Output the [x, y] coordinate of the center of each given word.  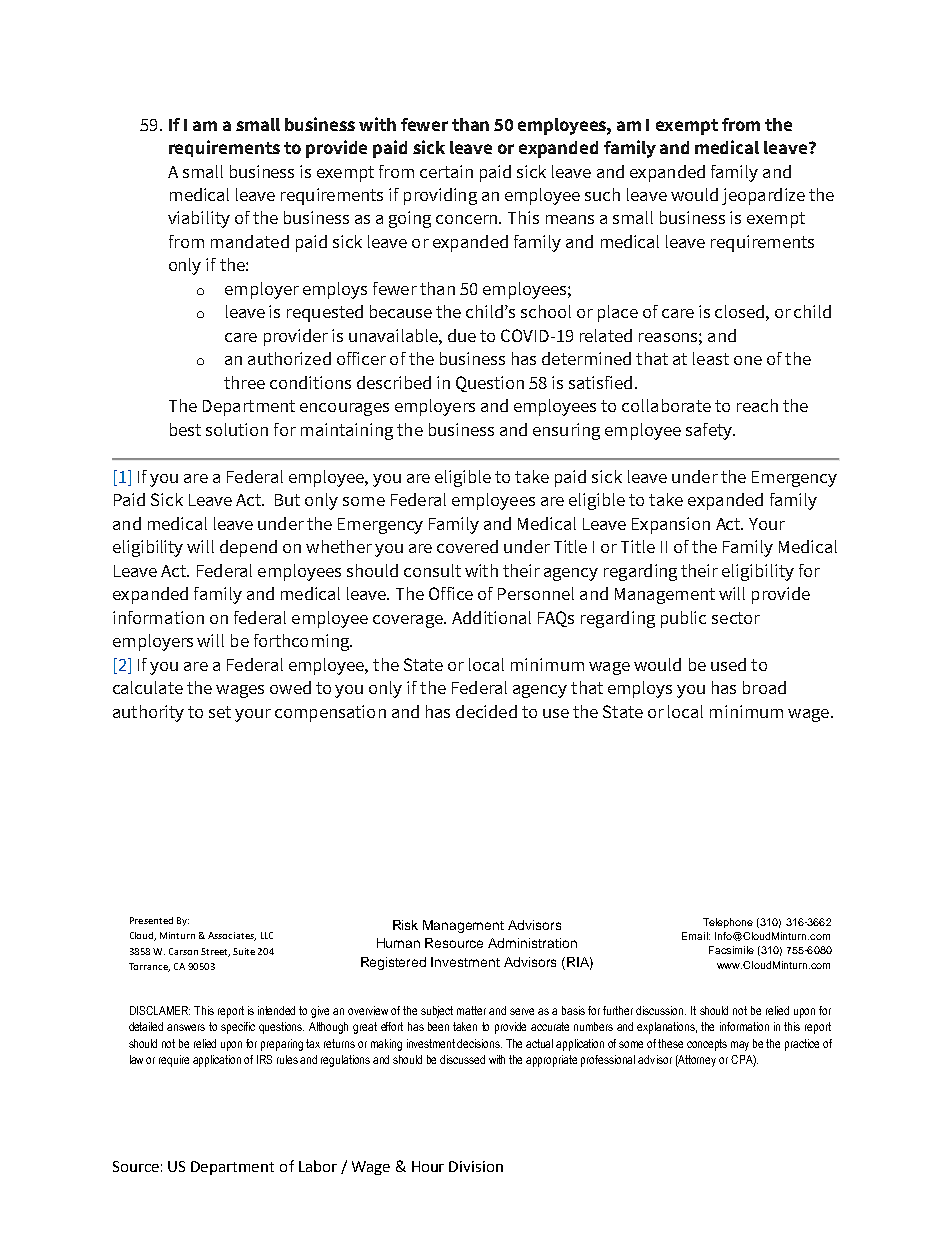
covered [467, 546]
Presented [151, 920]
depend [248, 548]
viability [199, 219]
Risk [405, 925]
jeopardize [763, 196]
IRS [264, 1059]
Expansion [671, 525]
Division [476, 1166]
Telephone [728, 923]
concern [468, 219]
